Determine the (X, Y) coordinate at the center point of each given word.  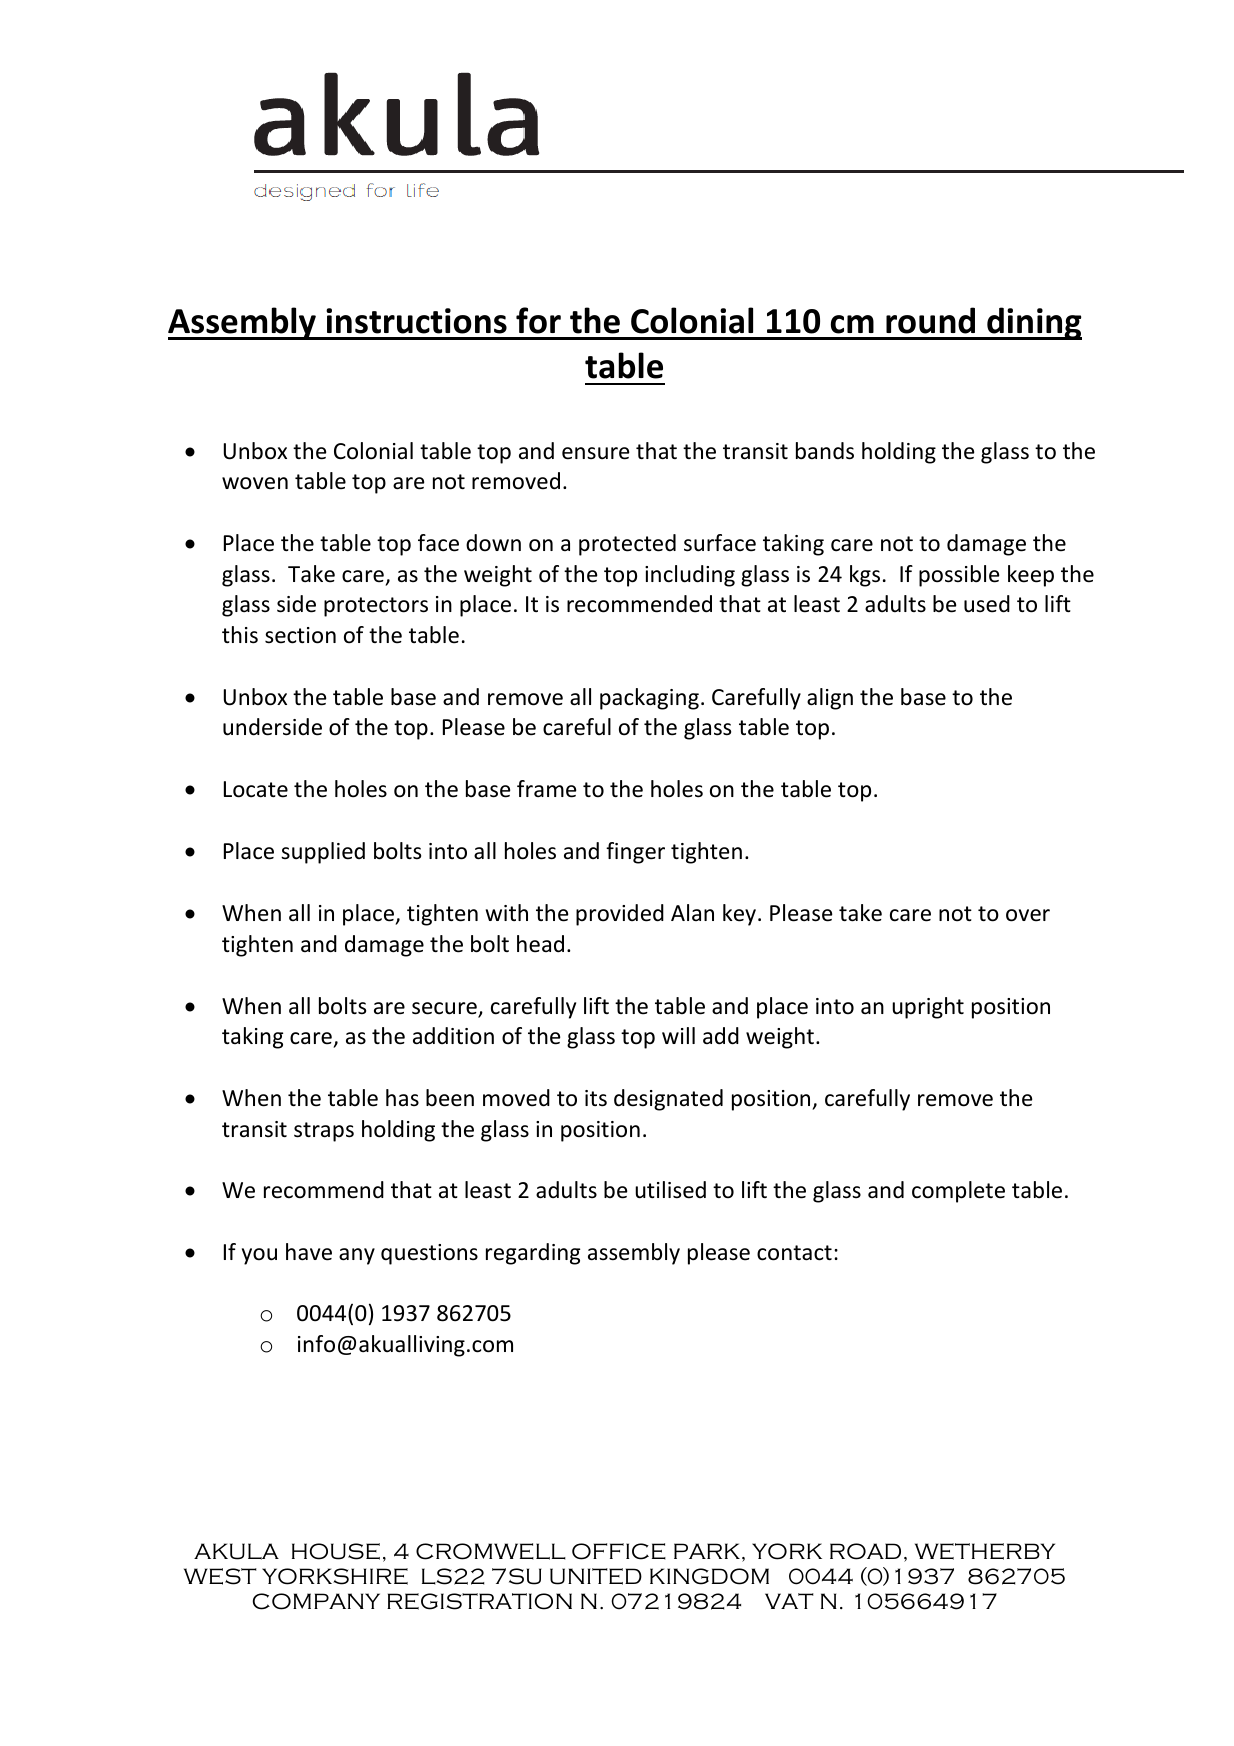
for (538, 320)
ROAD (865, 1551)
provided (620, 915)
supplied (323, 853)
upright (928, 1008)
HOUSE (336, 1551)
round (930, 320)
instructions (416, 321)
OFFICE (619, 1551)
